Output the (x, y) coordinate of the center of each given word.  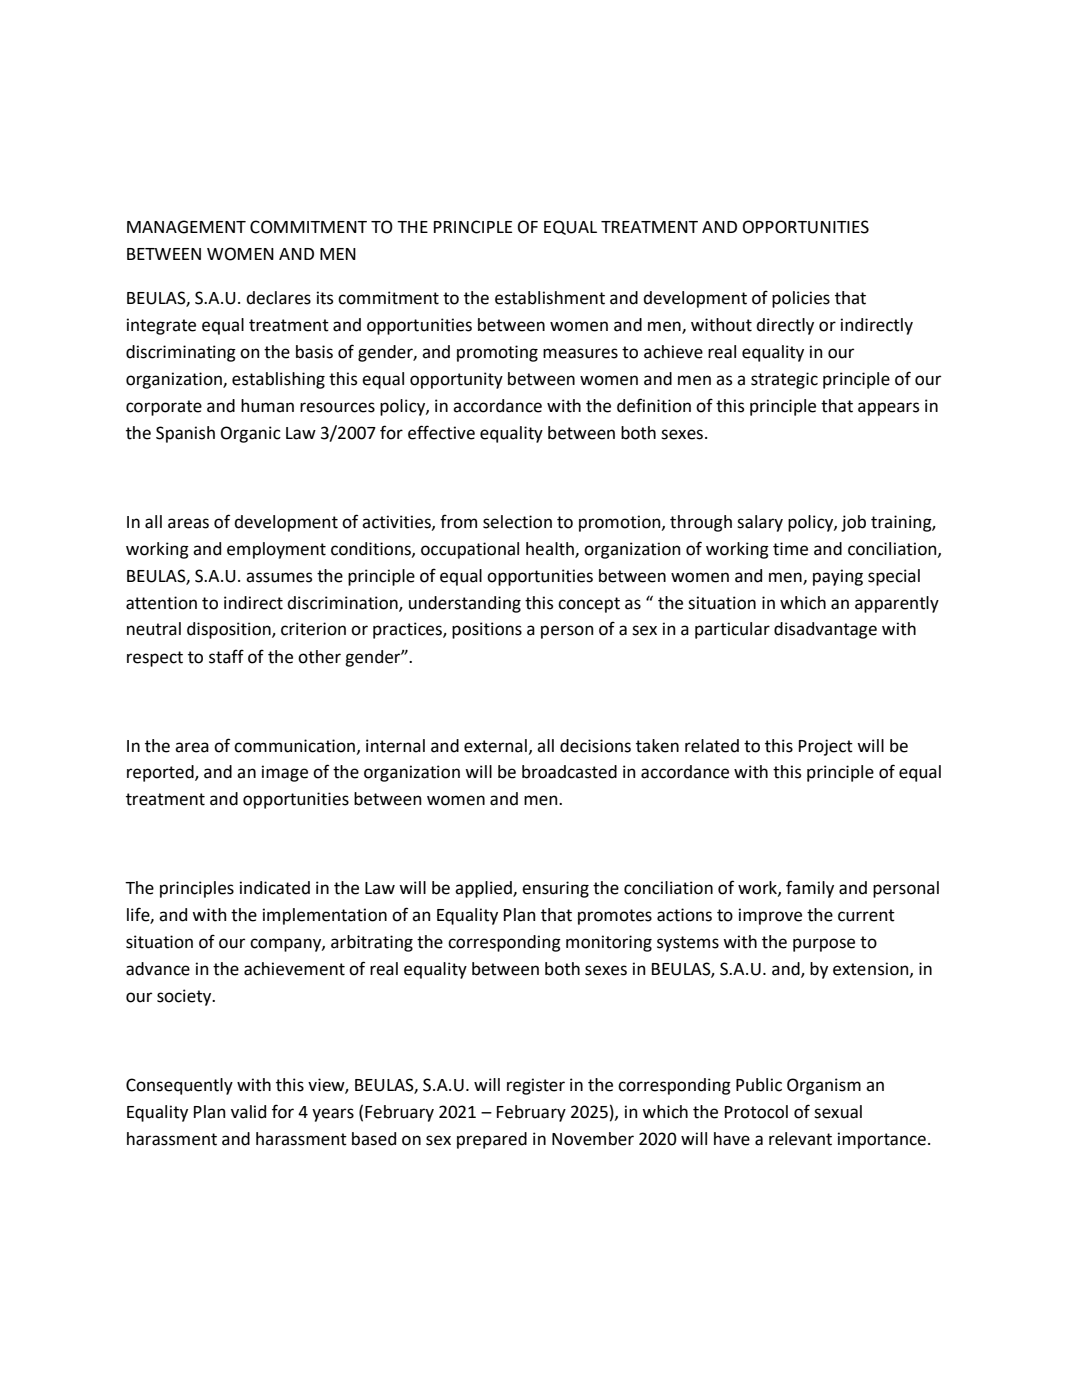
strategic (784, 380)
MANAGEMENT (186, 227)
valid (248, 1112)
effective (441, 432)
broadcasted (569, 772)
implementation (325, 916)
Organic (251, 434)
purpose (824, 945)
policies (801, 299)
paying (838, 577)
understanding (465, 604)
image (285, 773)
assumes (279, 577)
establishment (550, 298)
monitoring (609, 943)
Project (826, 747)
